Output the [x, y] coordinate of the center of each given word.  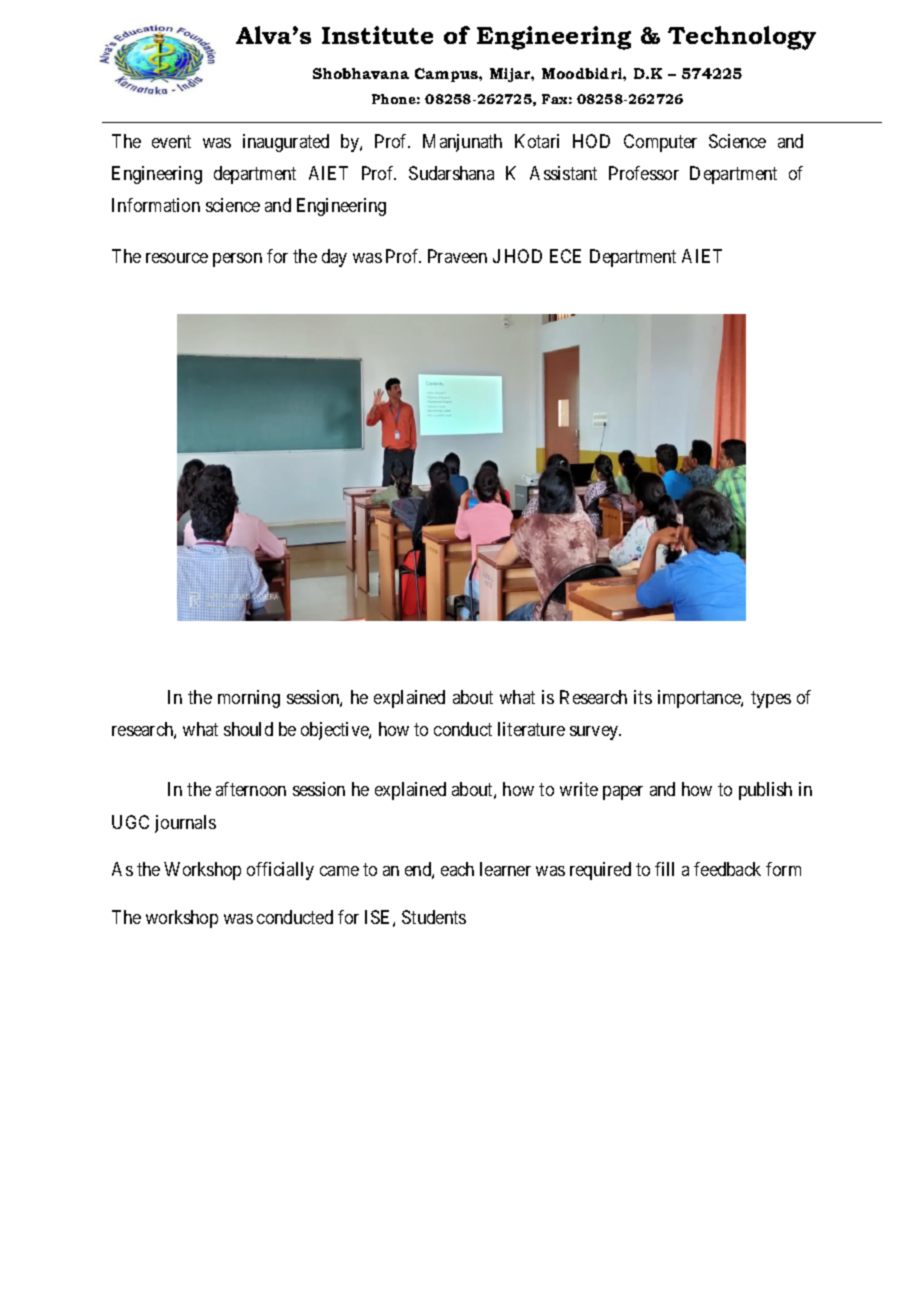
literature [531, 729]
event [171, 141]
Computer [660, 143]
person [237, 260]
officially [280, 871]
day [334, 258]
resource [177, 258]
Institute [377, 35]
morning [249, 699]
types [771, 699]
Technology [742, 38]
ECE [565, 256]
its [643, 697]
